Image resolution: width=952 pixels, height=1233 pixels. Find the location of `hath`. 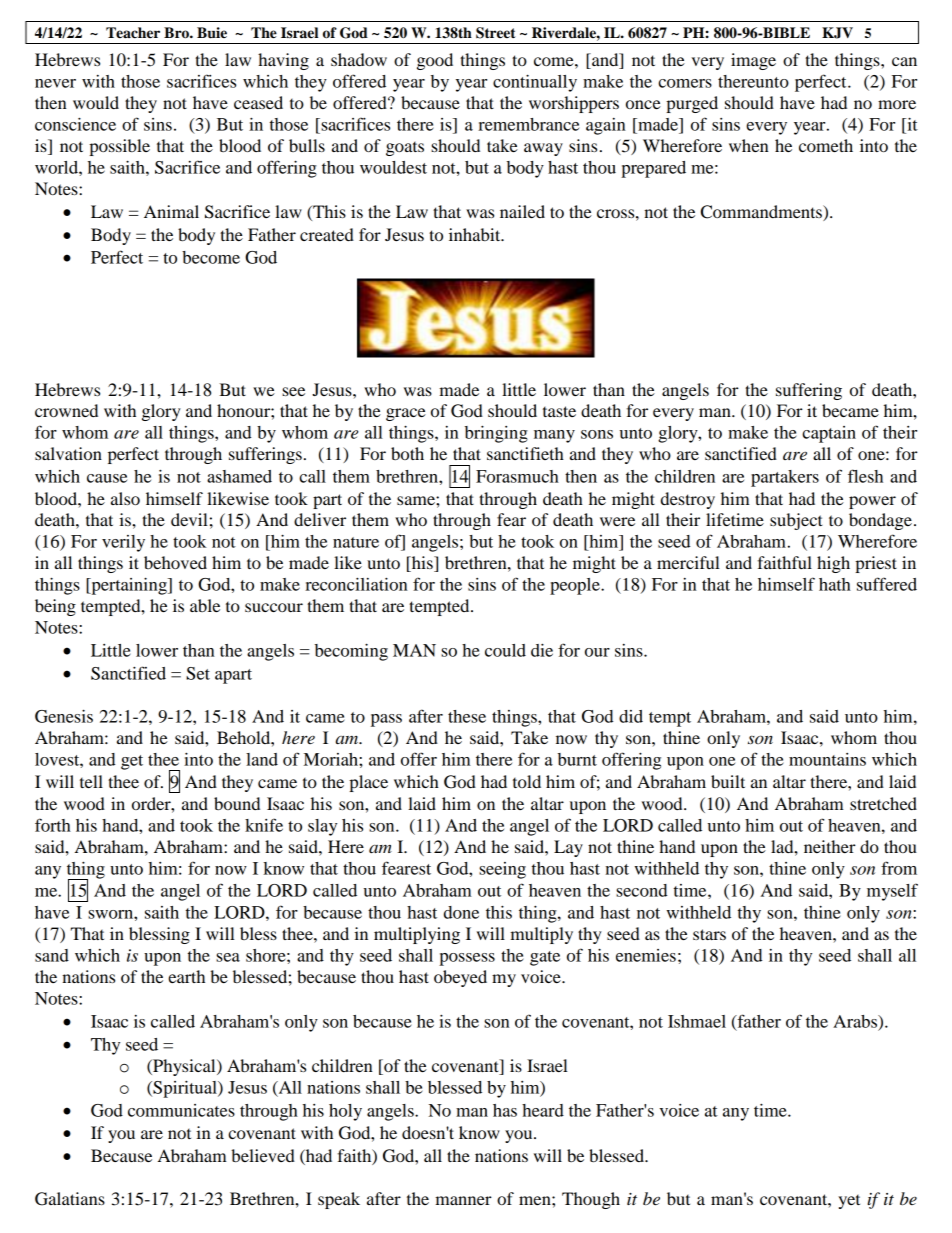

hath is located at coordinates (835, 584).
